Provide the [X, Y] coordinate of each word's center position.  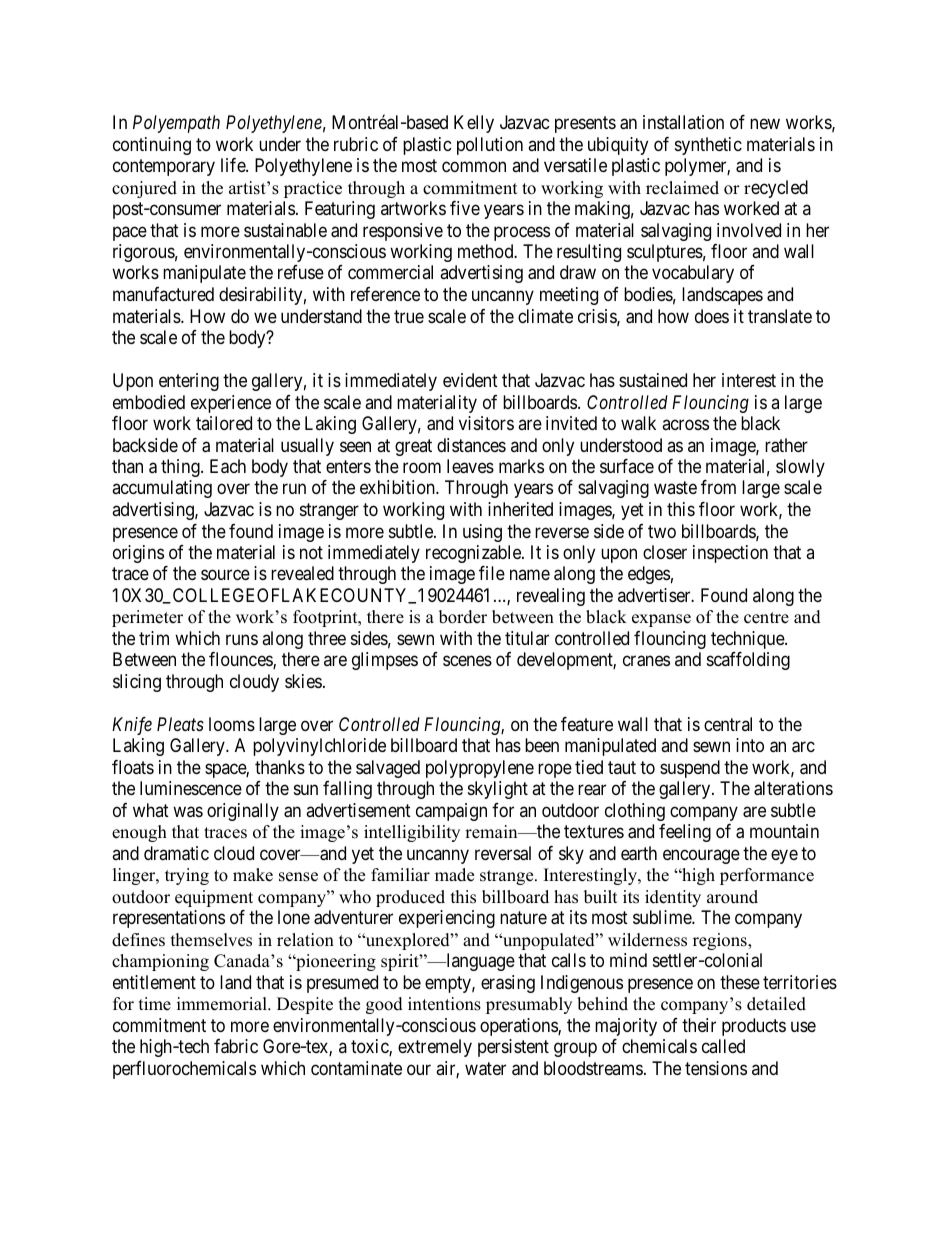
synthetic [708, 146]
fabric [236, 1046]
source [225, 575]
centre [766, 618]
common [474, 166]
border [463, 617]
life [234, 165]
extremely [435, 1048]
